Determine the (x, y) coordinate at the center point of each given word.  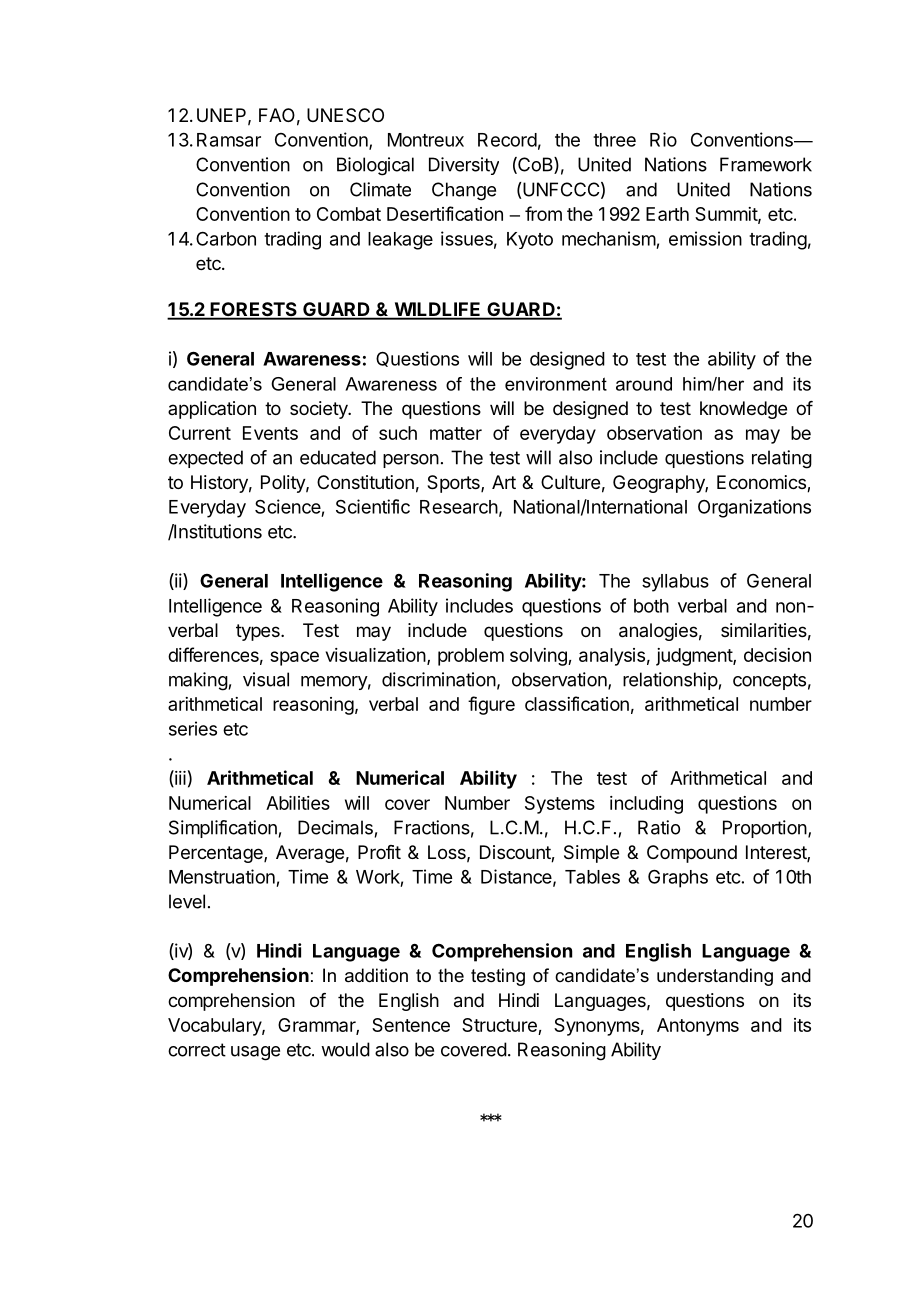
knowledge (743, 410)
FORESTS (253, 310)
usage (255, 1053)
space (294, 658)
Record (507, 140)
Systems (560, 805)
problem (471, 657)
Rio (663, 139)
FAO (277, 115)
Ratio (659, 827)
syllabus (675, 583)
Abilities (298, 803)
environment (556, 384)
